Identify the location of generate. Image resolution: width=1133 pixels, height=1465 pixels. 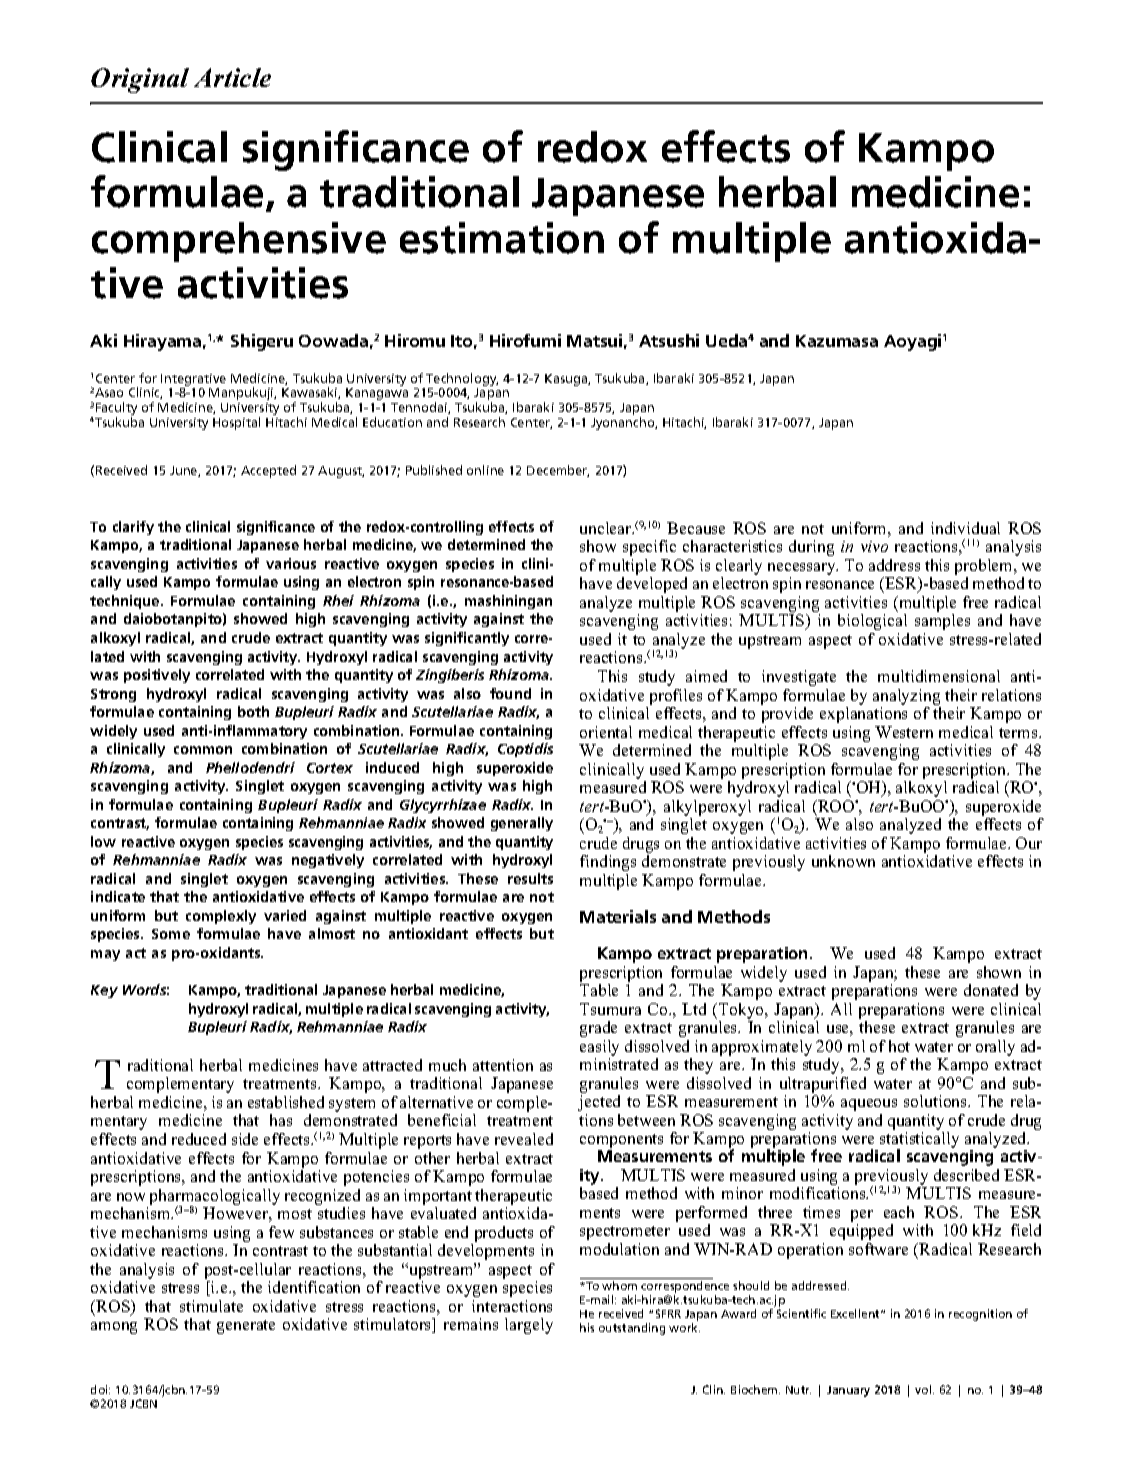
(246, 1327).
